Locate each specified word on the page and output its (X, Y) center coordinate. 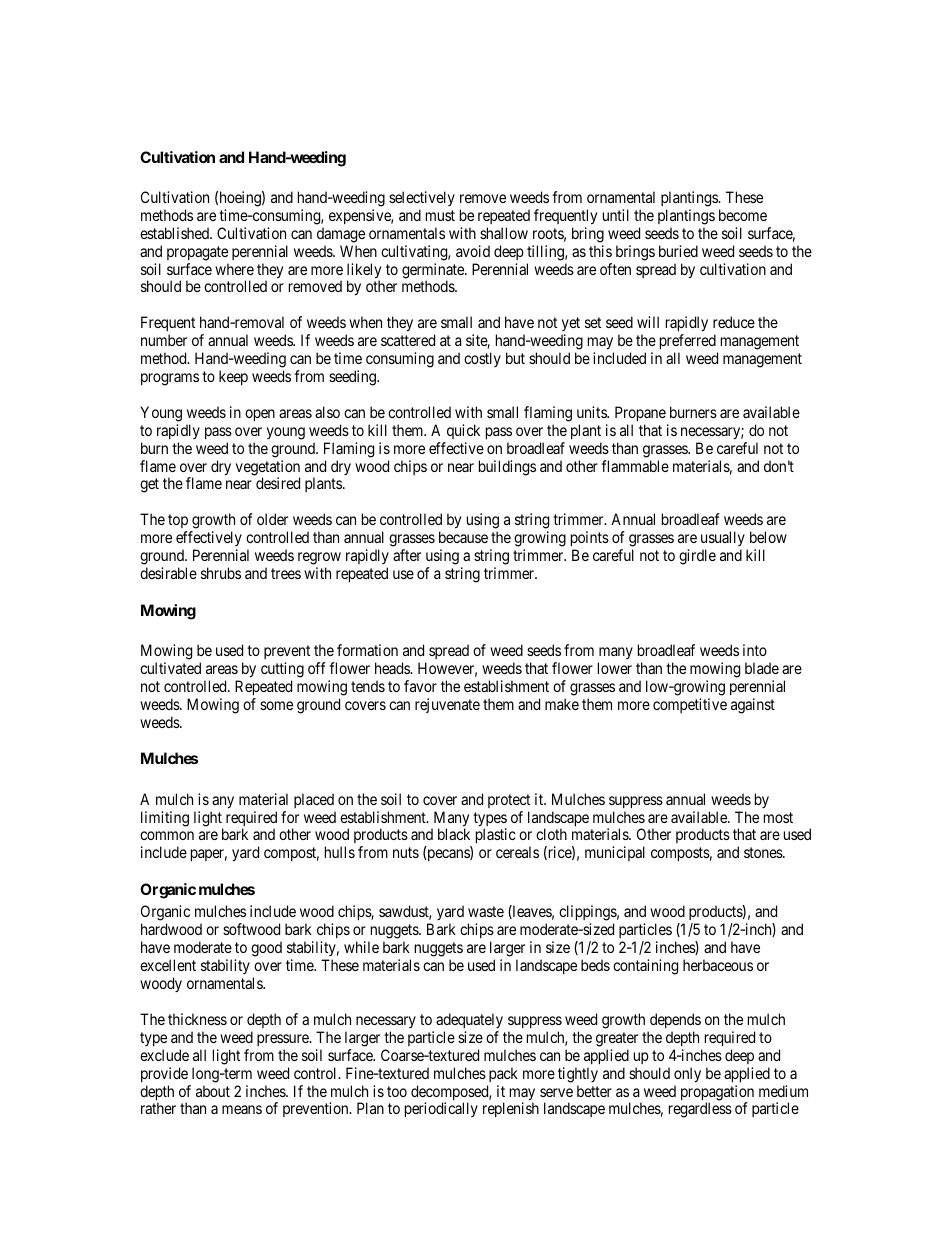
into (755, 650)
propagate (197, 253)
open (260, 415)
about (213, 1091)
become (743, 215)
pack (503, 1074)
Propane (640, 413)
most (778, 817)
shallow (504, 233)
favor (420, 686)
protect (509, 801)
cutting (282, 670)
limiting (165, 819)
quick (463, 431)
